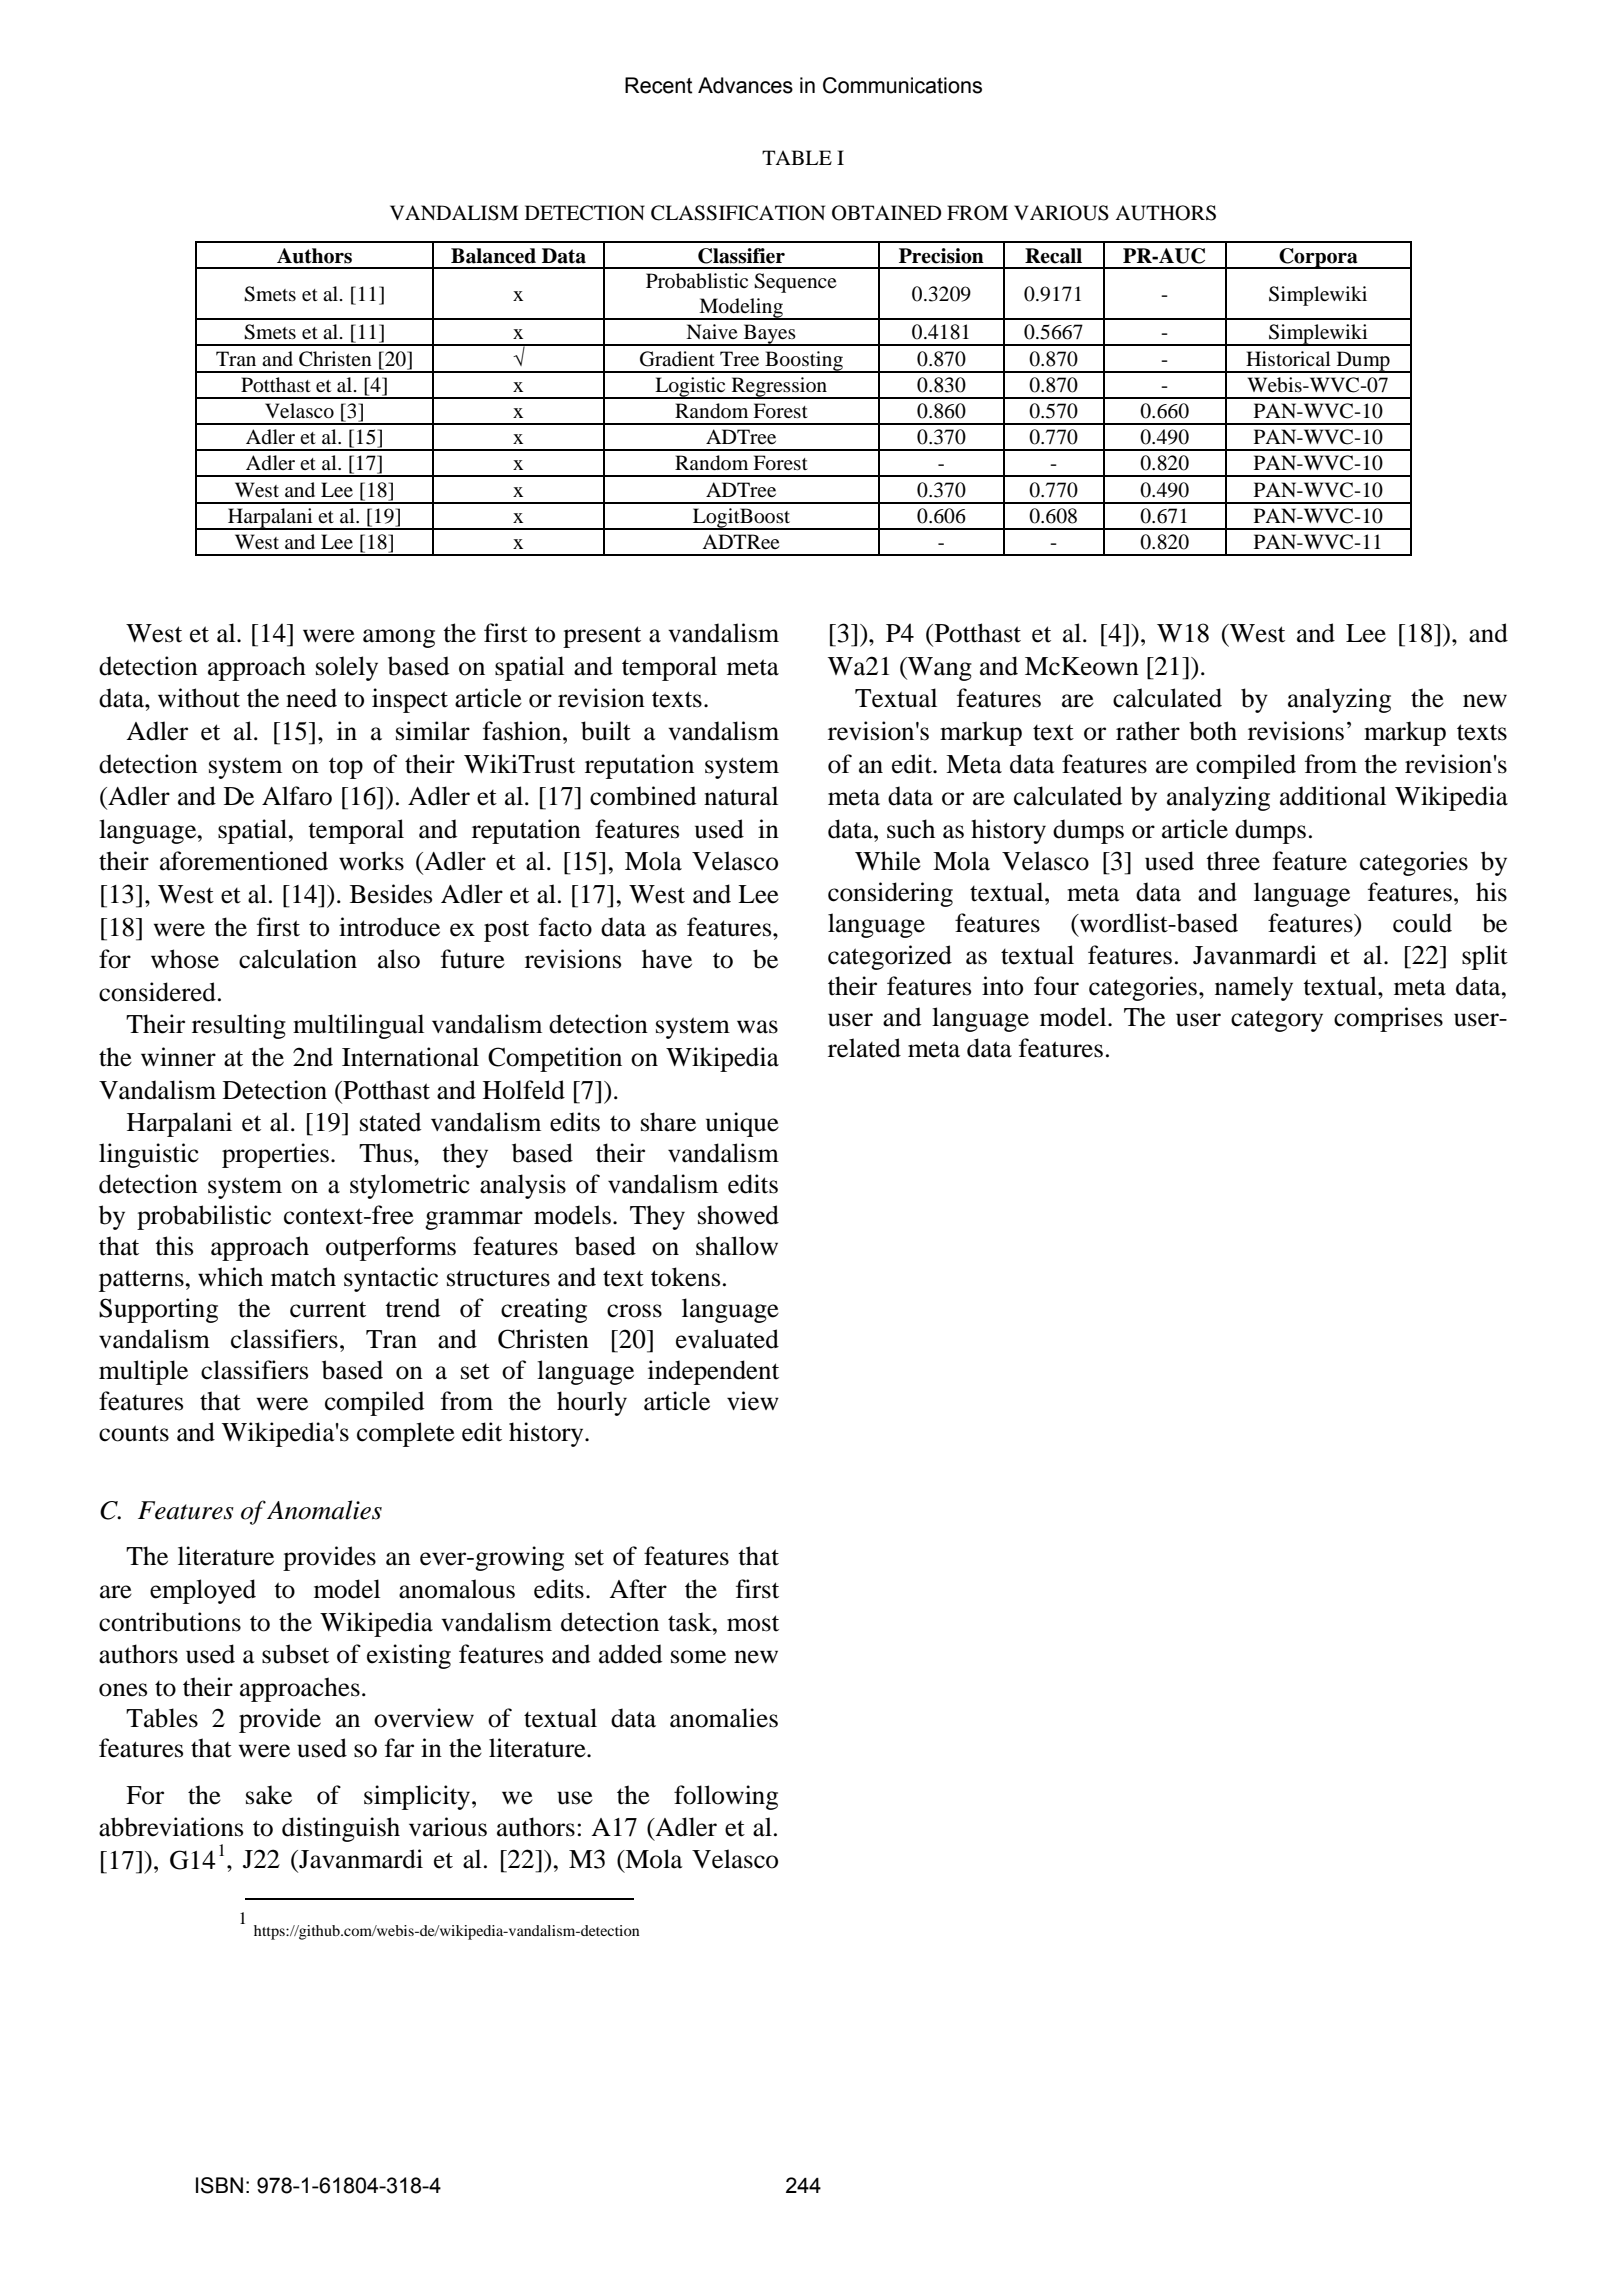  What do you see at coordinates (493, 256) in the screenshot?
I see `Balanced` at bounding box center [493, 256].
